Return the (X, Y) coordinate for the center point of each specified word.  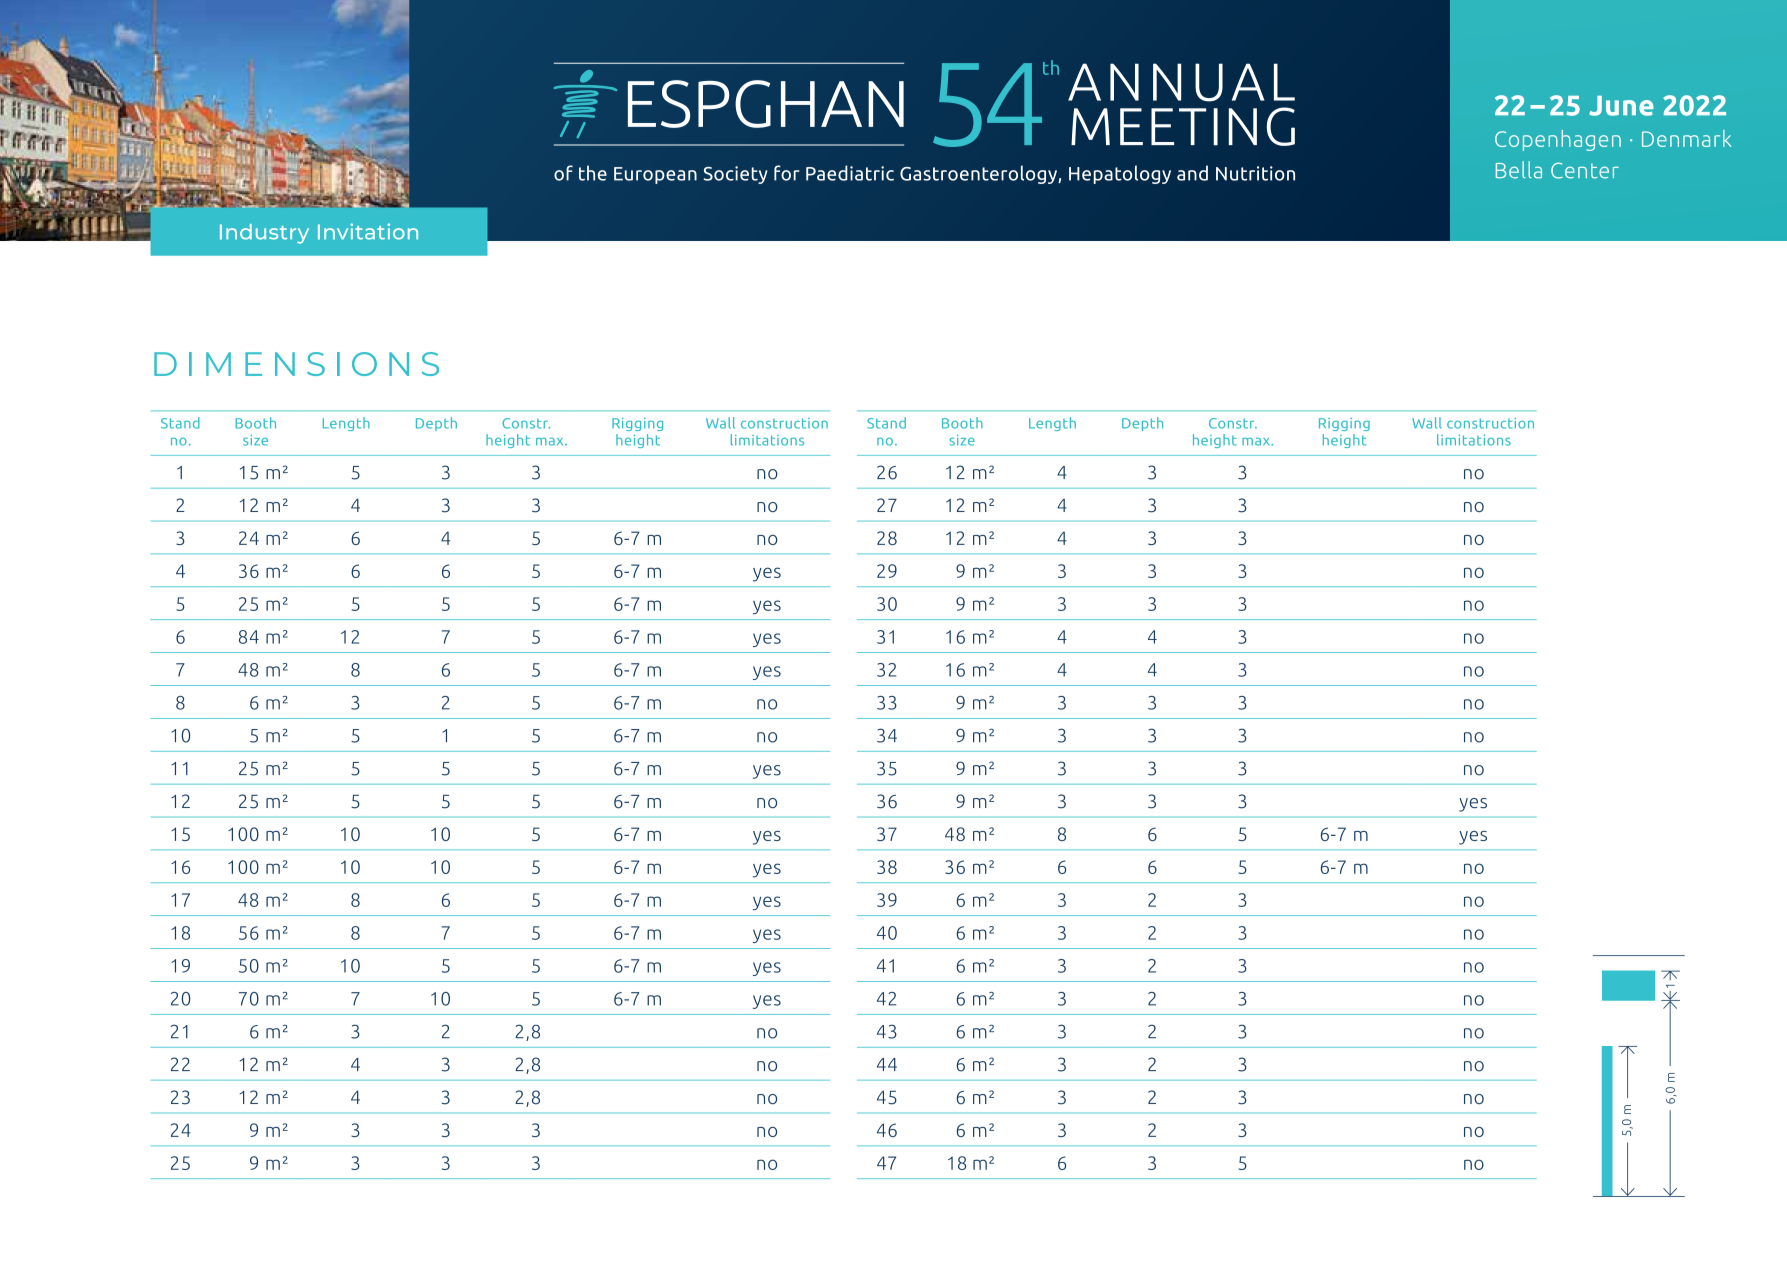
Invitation (368, 231)
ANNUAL (1181, 82)
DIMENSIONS (296, 364)
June (1621, 106)
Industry (264, 234)
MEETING (1183, 126)
